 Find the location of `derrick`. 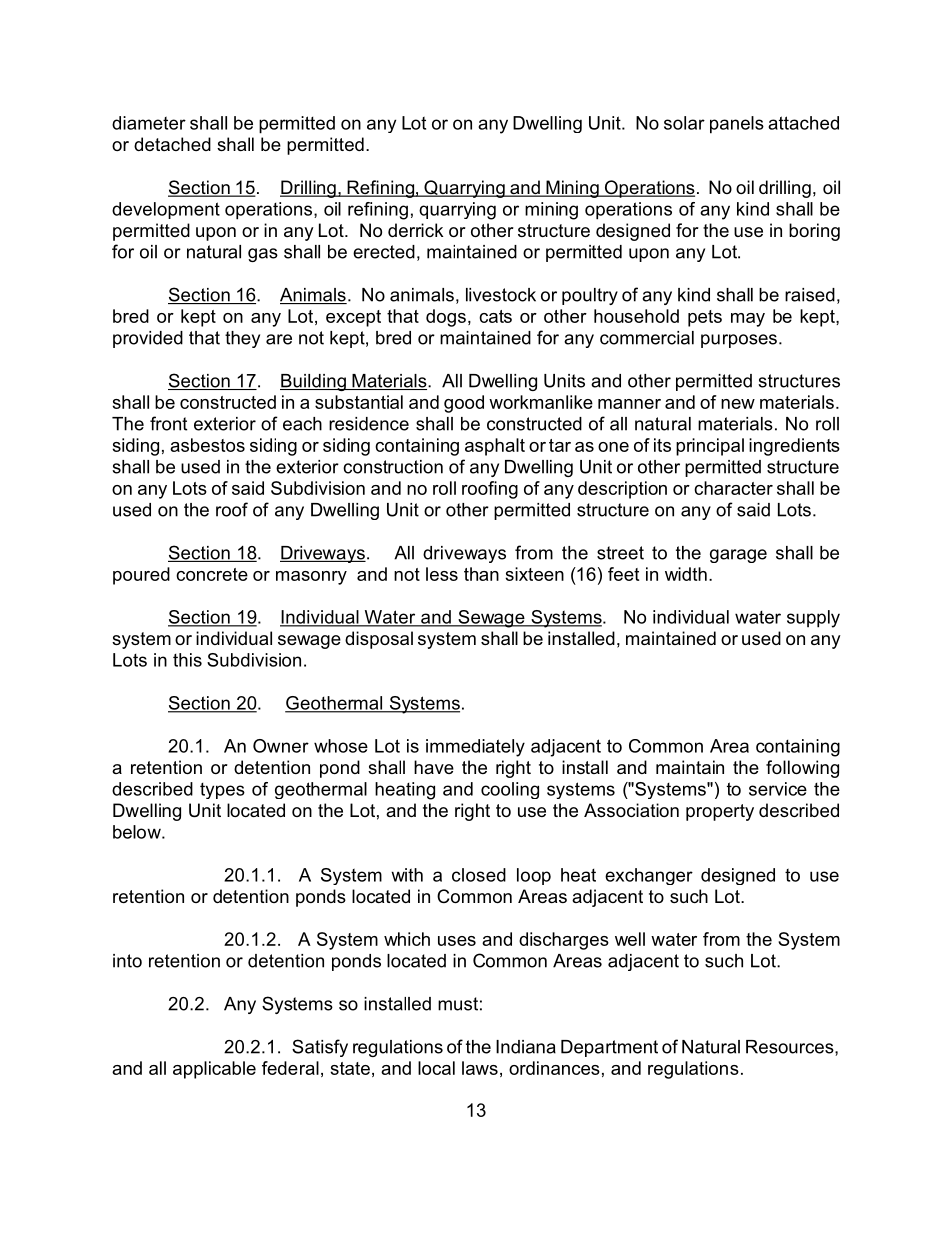

derrick is located at coordinates (416, 230).
